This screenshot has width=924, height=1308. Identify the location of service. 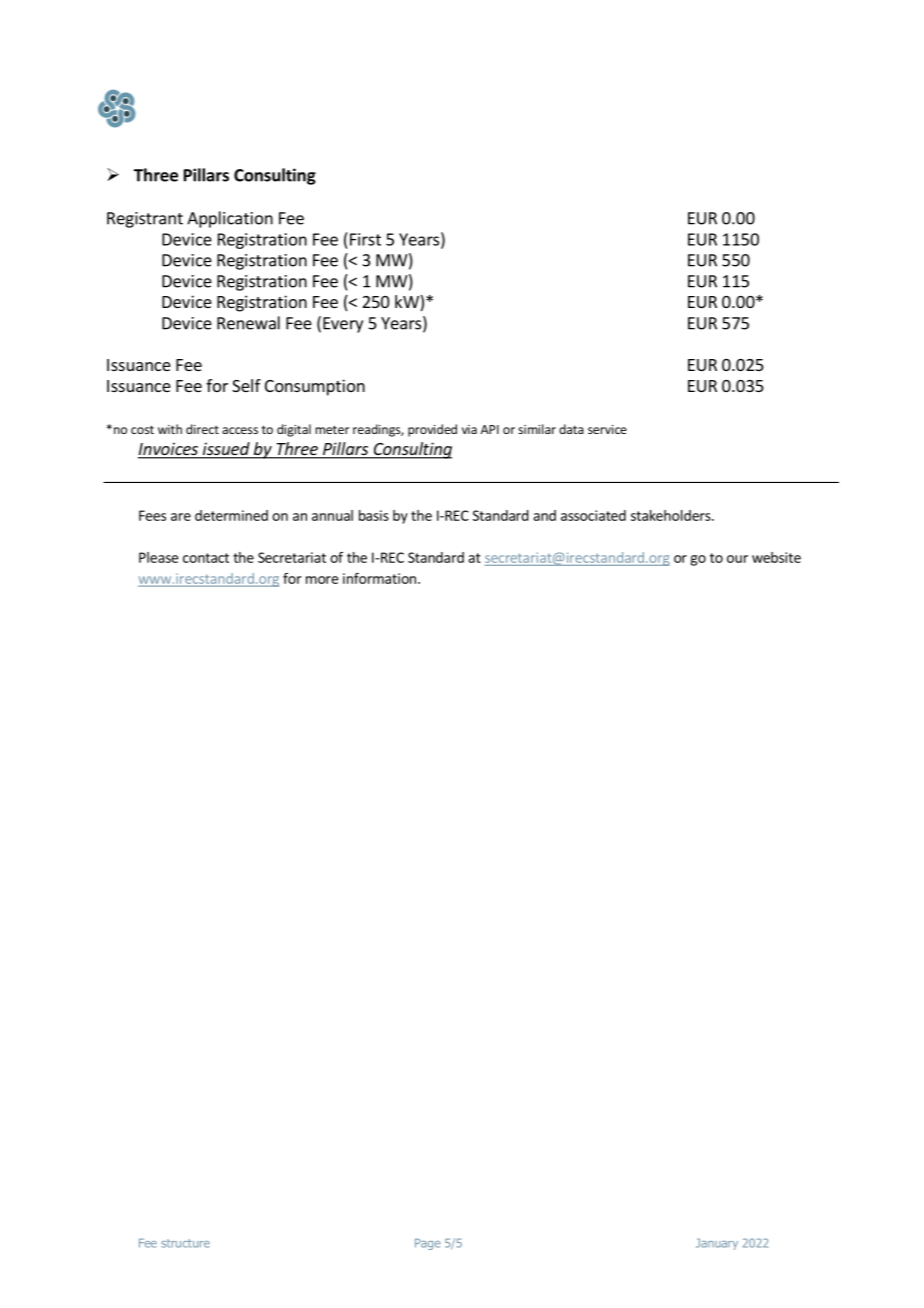
(607, 429).
